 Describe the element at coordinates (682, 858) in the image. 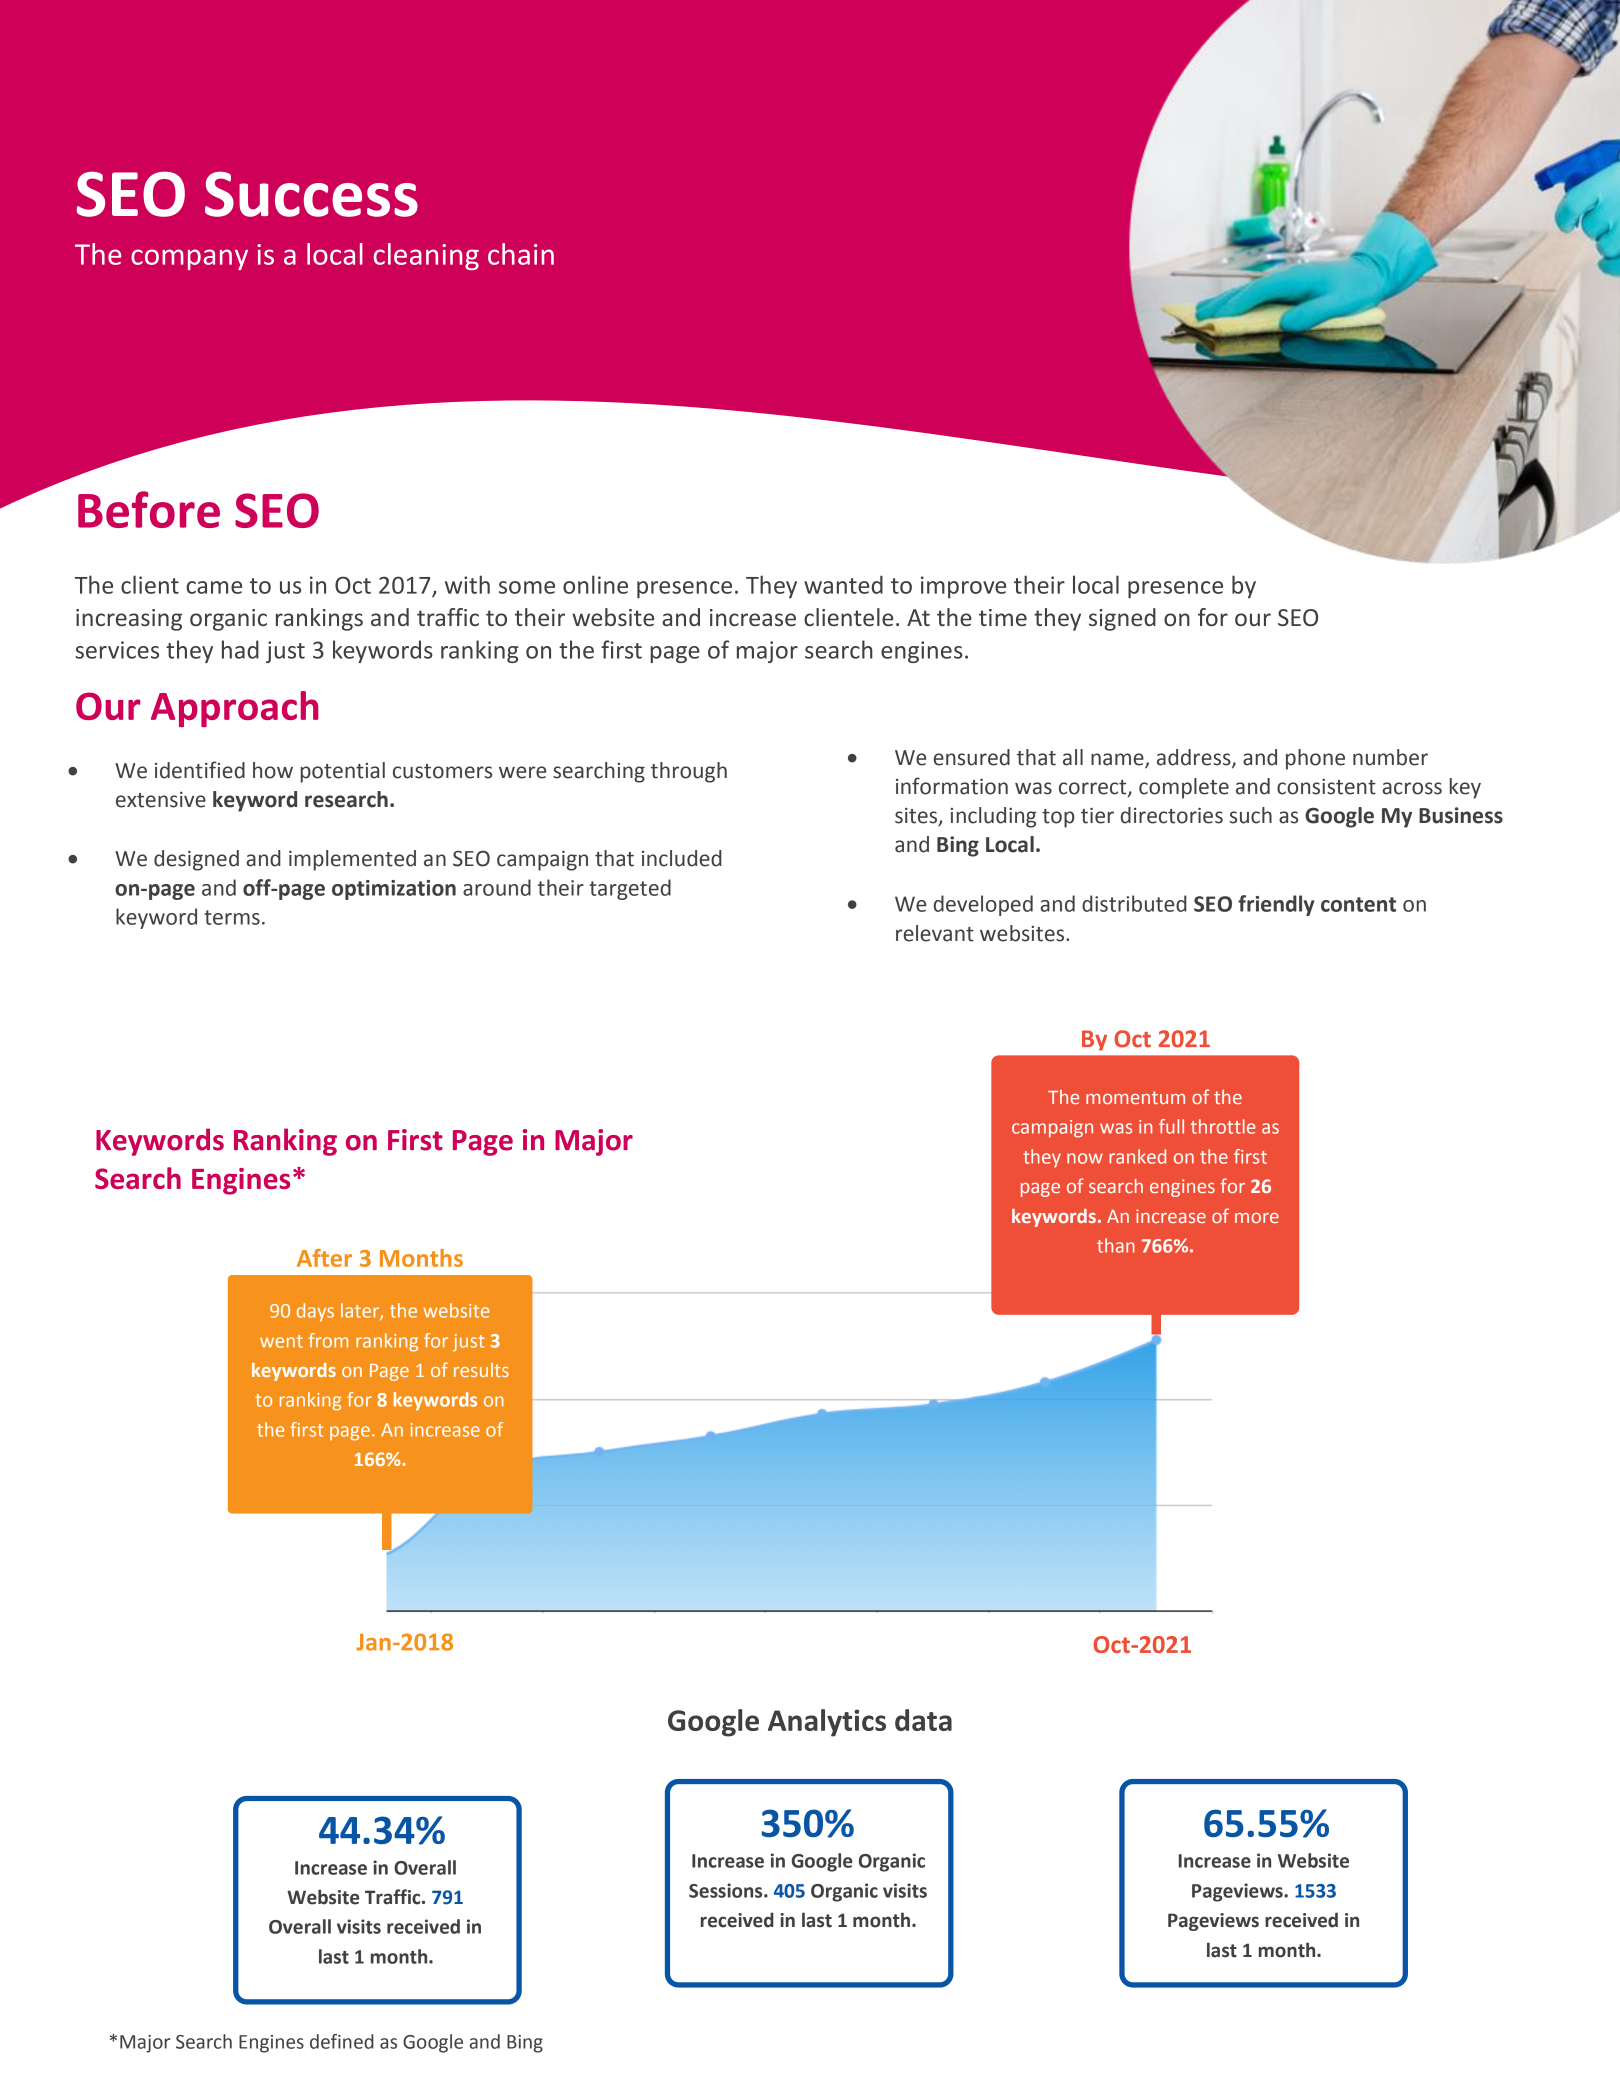

I see `included` at that location.
